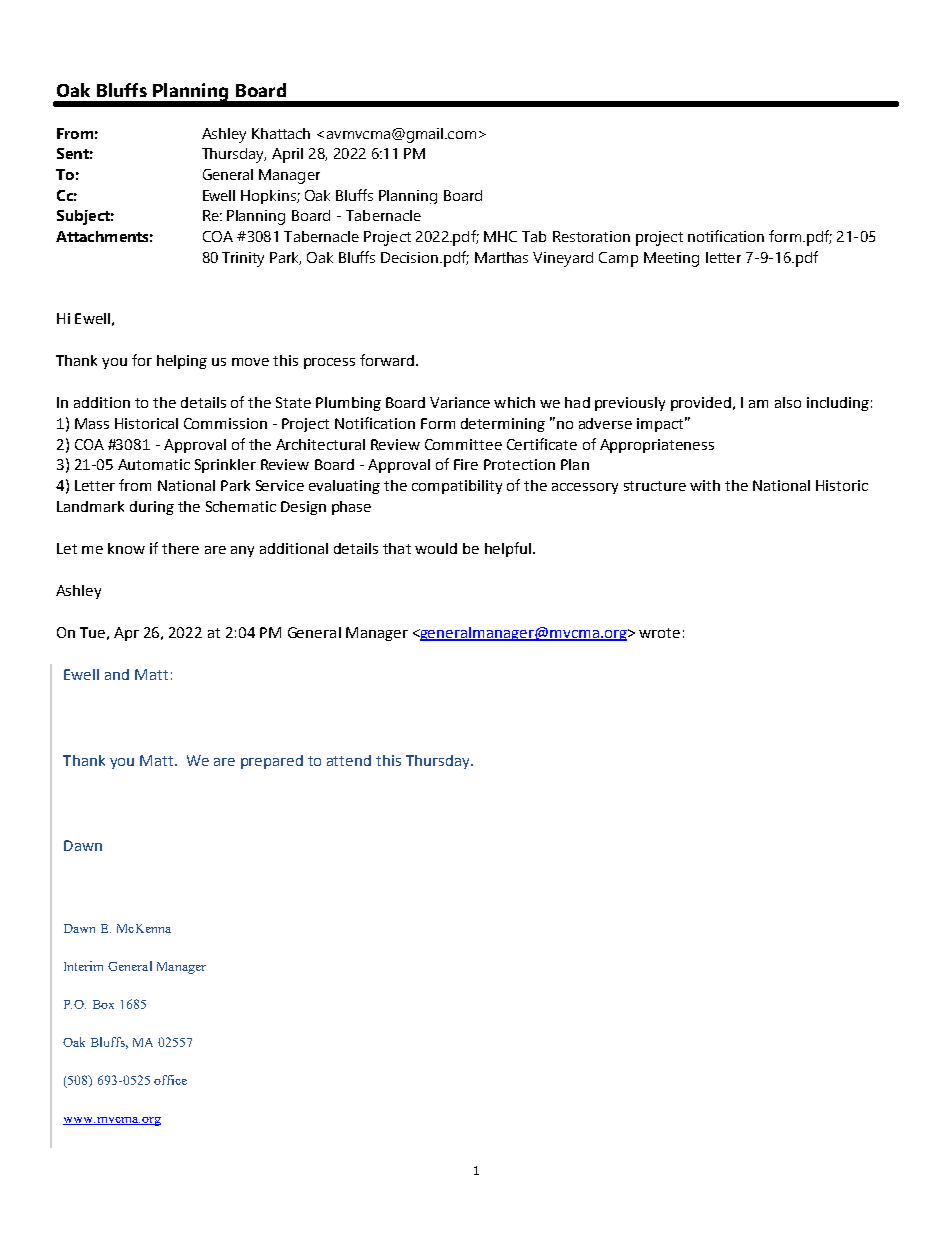  Describe the element at coordinates (659, 633) in the page. I see `wrote` at that location.
